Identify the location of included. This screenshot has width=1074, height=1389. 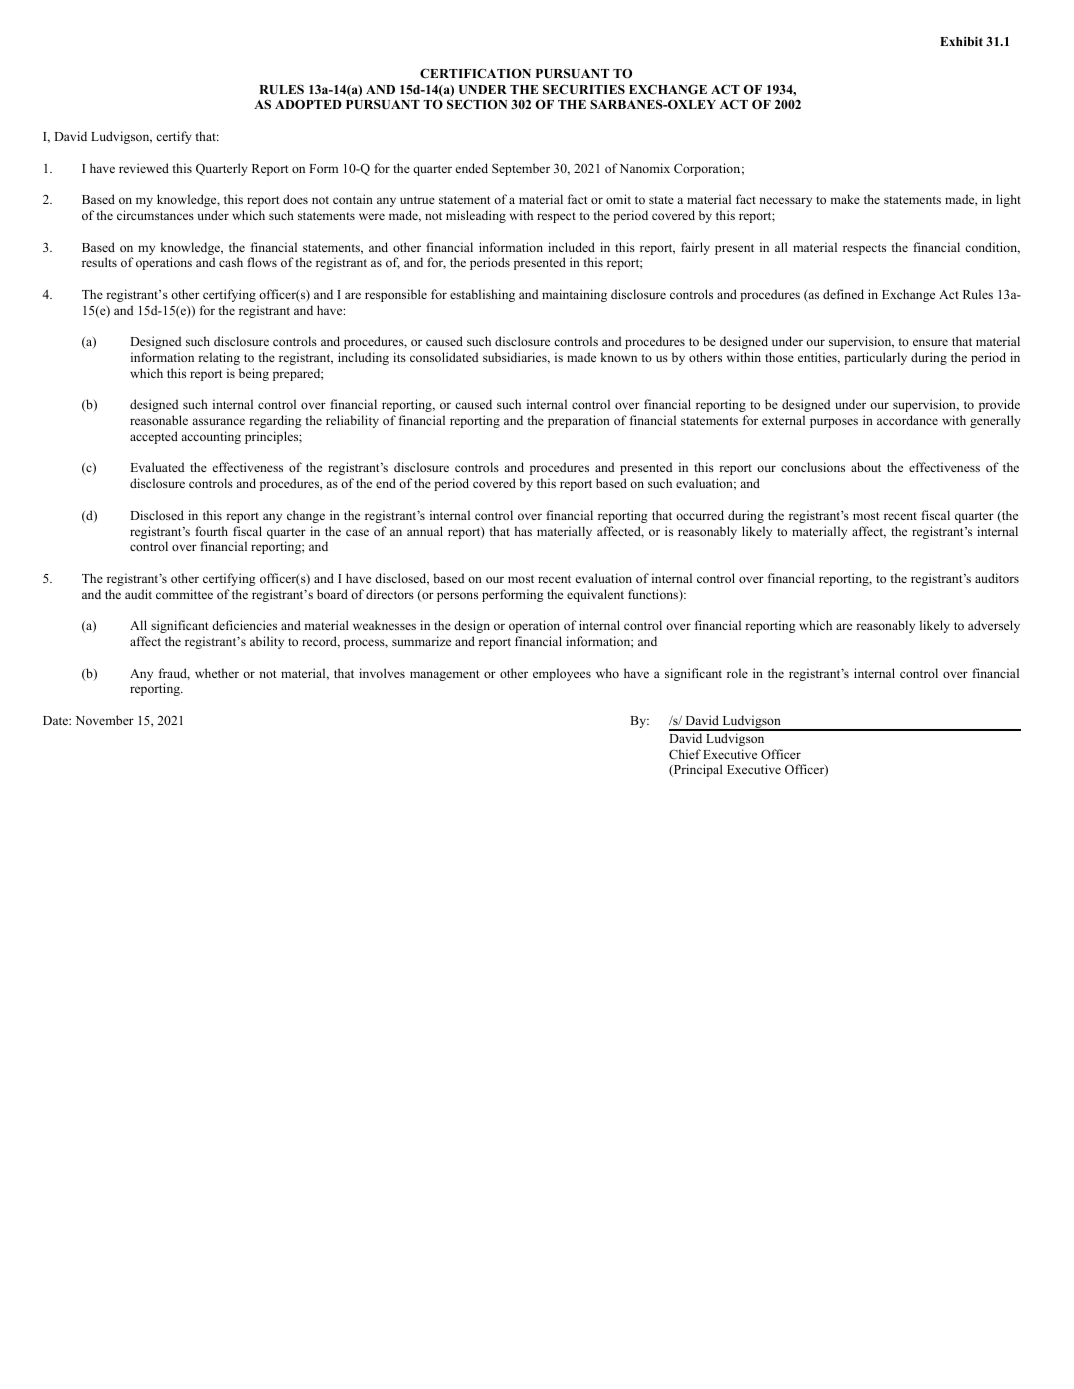
(571, 247).
